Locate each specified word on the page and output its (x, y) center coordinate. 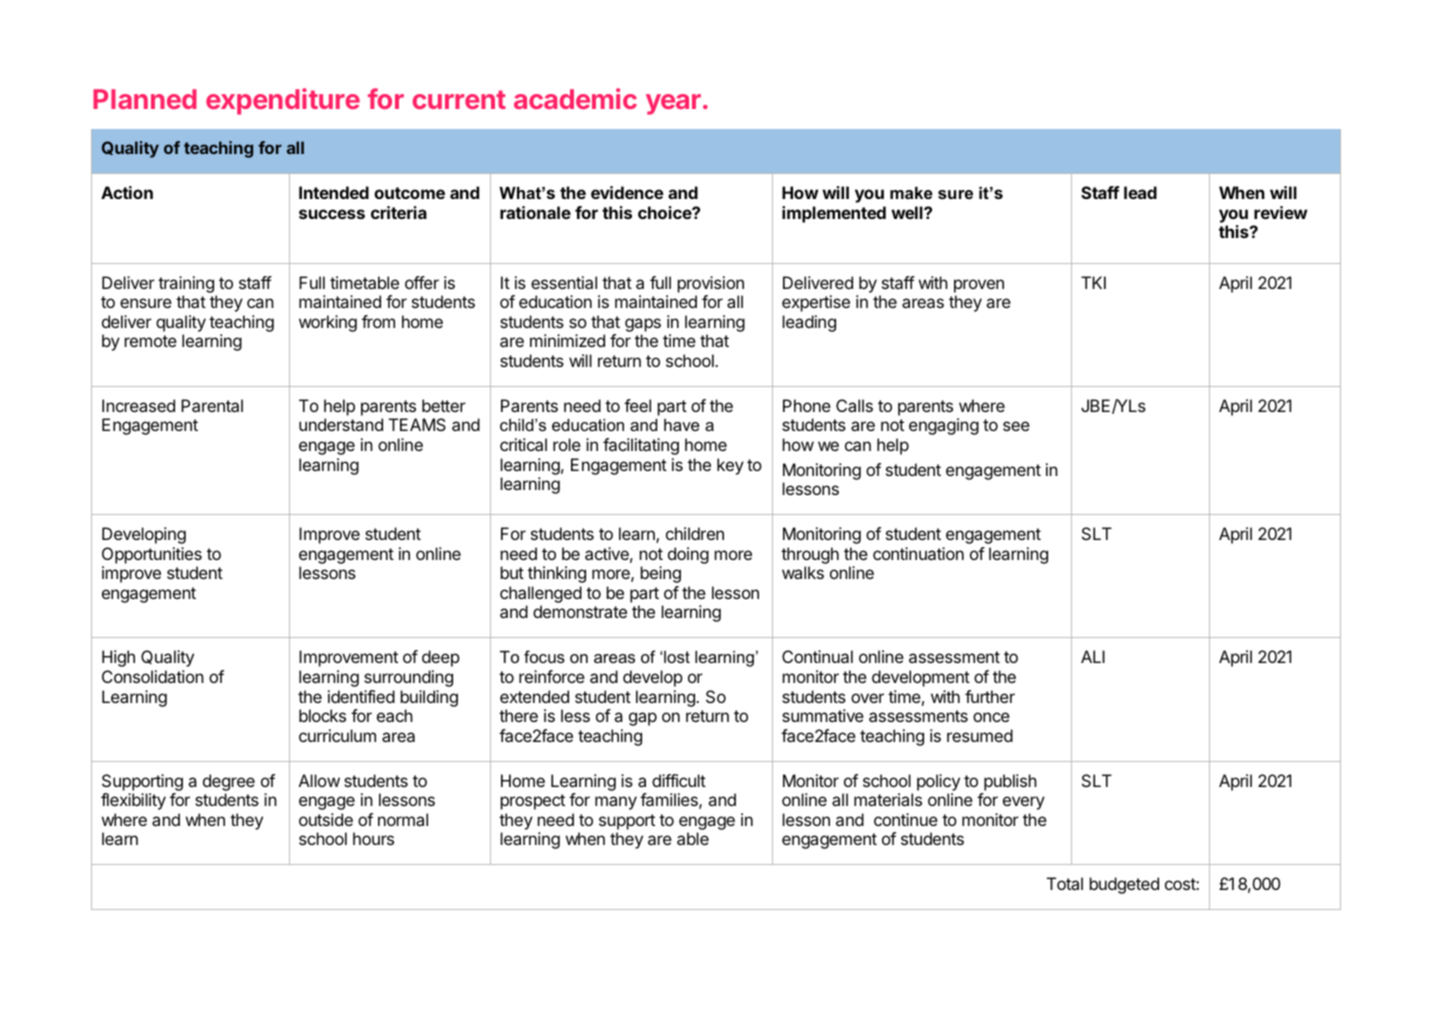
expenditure (283, 101)
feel (637, 405)
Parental (212, 405)
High (118, 658)
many (616, 803)
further (990, 696)
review (1280, 212)
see (1016, 426)
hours (373, 838)
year (673, 104)
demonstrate (580, 611)
